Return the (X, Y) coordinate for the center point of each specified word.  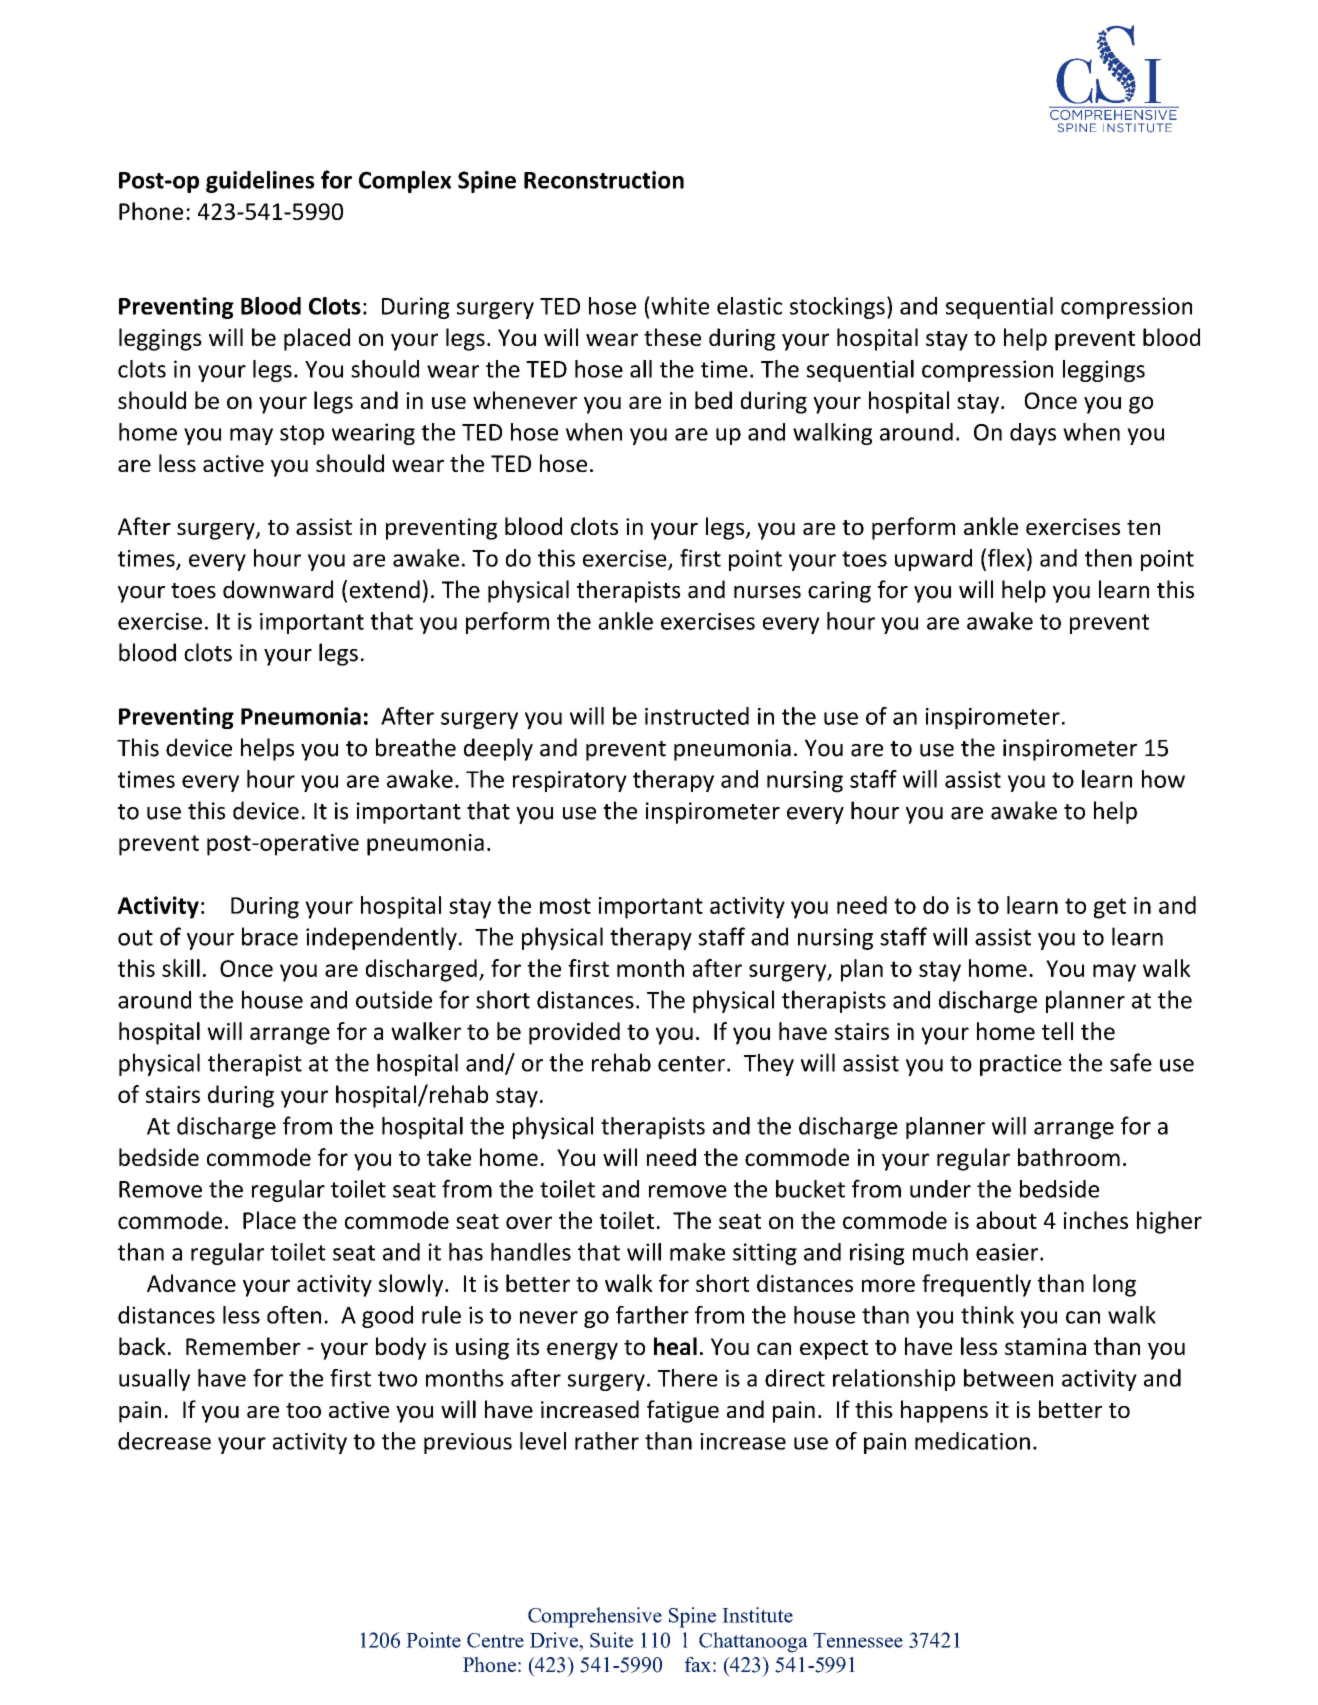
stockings (837, 308)
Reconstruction (604, 180)
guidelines (260, 182)
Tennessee (858, 1640)
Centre (495, 1640)
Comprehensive (595, 1617)
